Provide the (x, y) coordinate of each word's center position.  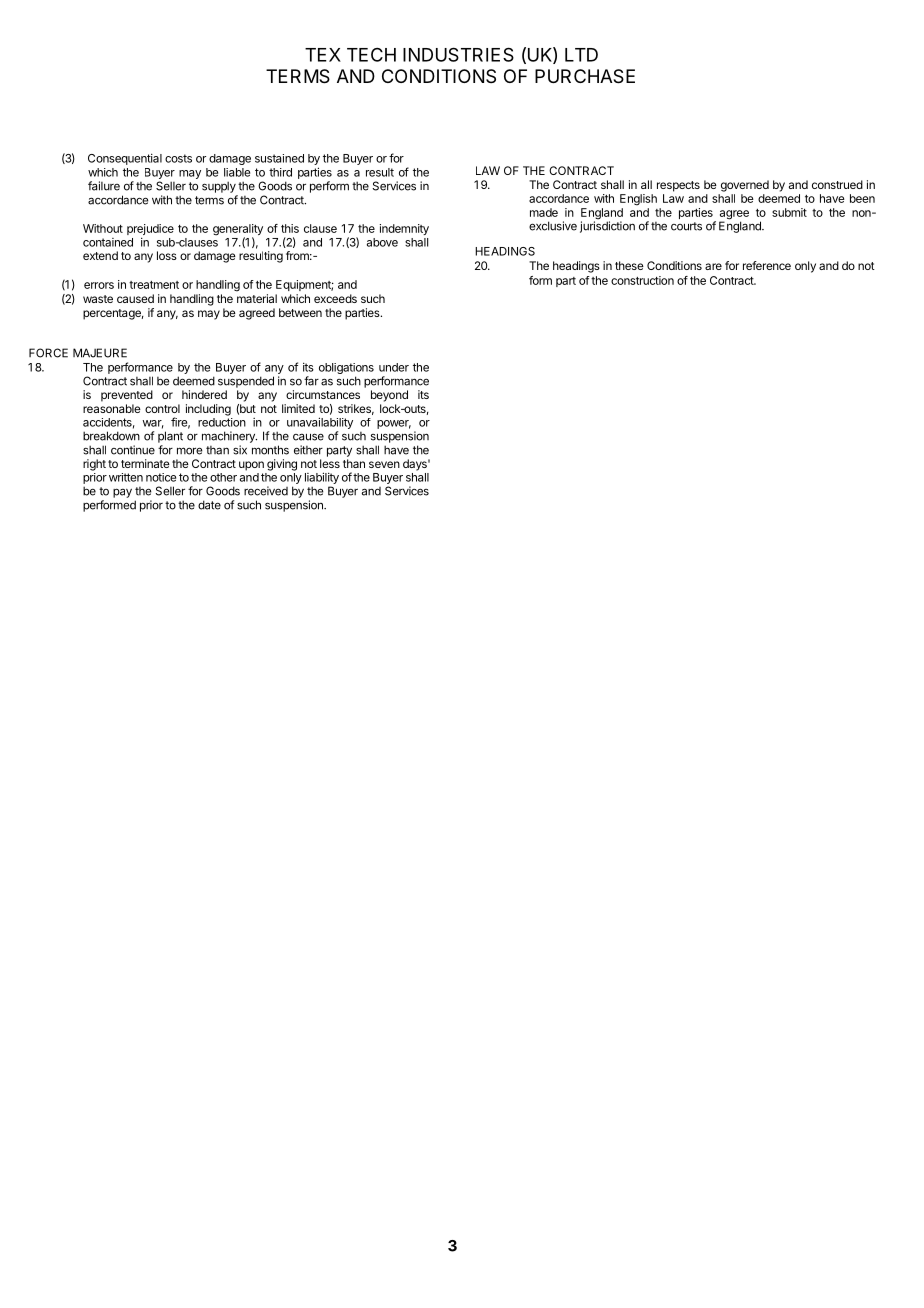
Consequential (125, 159)
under (394, 367)
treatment (154, 285)
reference (767, 265)
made (544, 212)
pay (122, 493)
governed (745, 186)
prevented (127, 396)
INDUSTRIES (458, 54)
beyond (389, 396)
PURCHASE (585, 76)
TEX (323, 55)
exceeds (335, 298)
